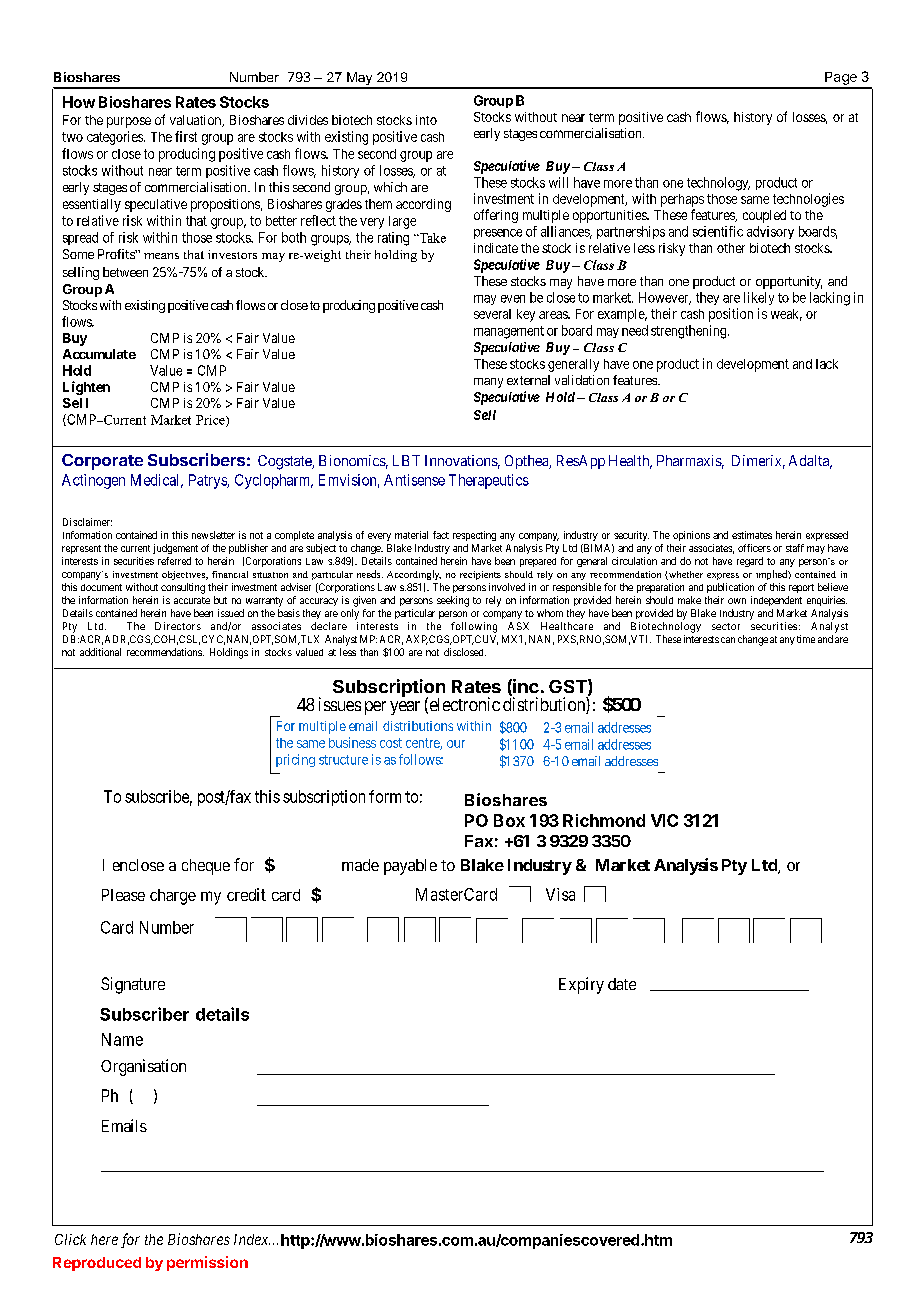 The height and width of the document is (1307, 924). I want to click on payable, so click(410, 867).
